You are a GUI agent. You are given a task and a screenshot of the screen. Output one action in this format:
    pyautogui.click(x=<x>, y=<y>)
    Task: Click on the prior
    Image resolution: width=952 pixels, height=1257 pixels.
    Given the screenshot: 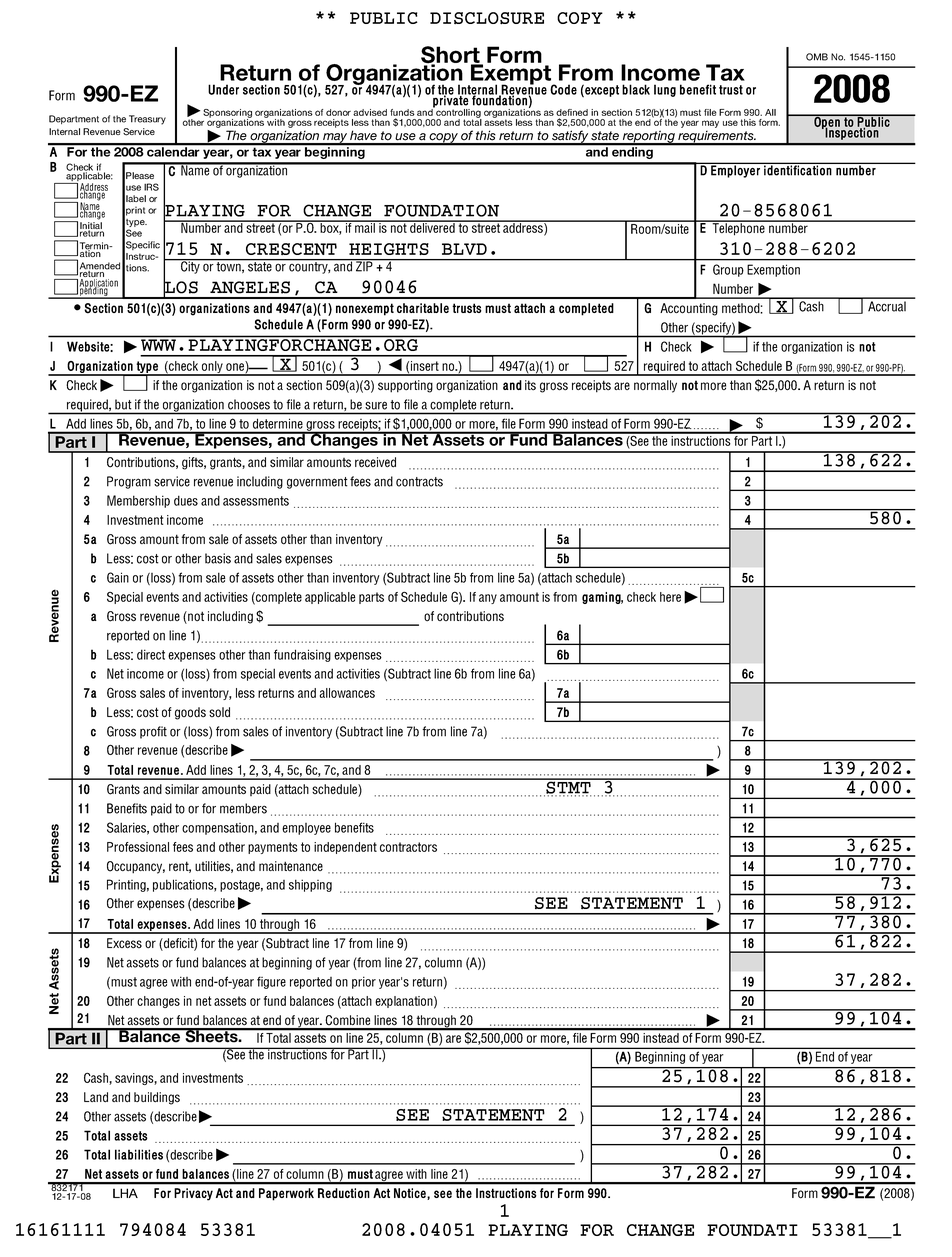 What is the action you would take?
    pyautogui.click(x=364, y=982)
